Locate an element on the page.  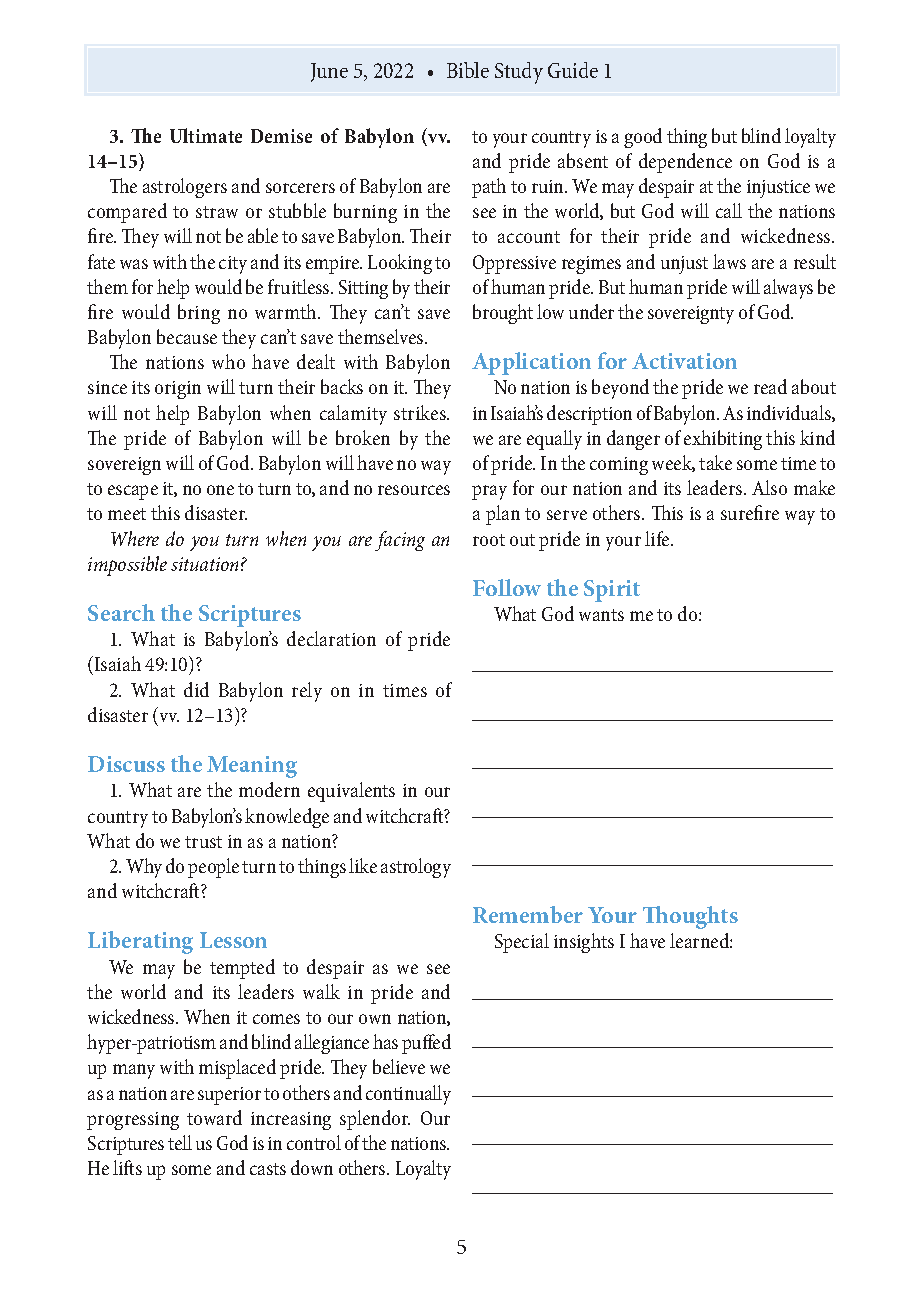
trust is located at coordinates (203, 842).
